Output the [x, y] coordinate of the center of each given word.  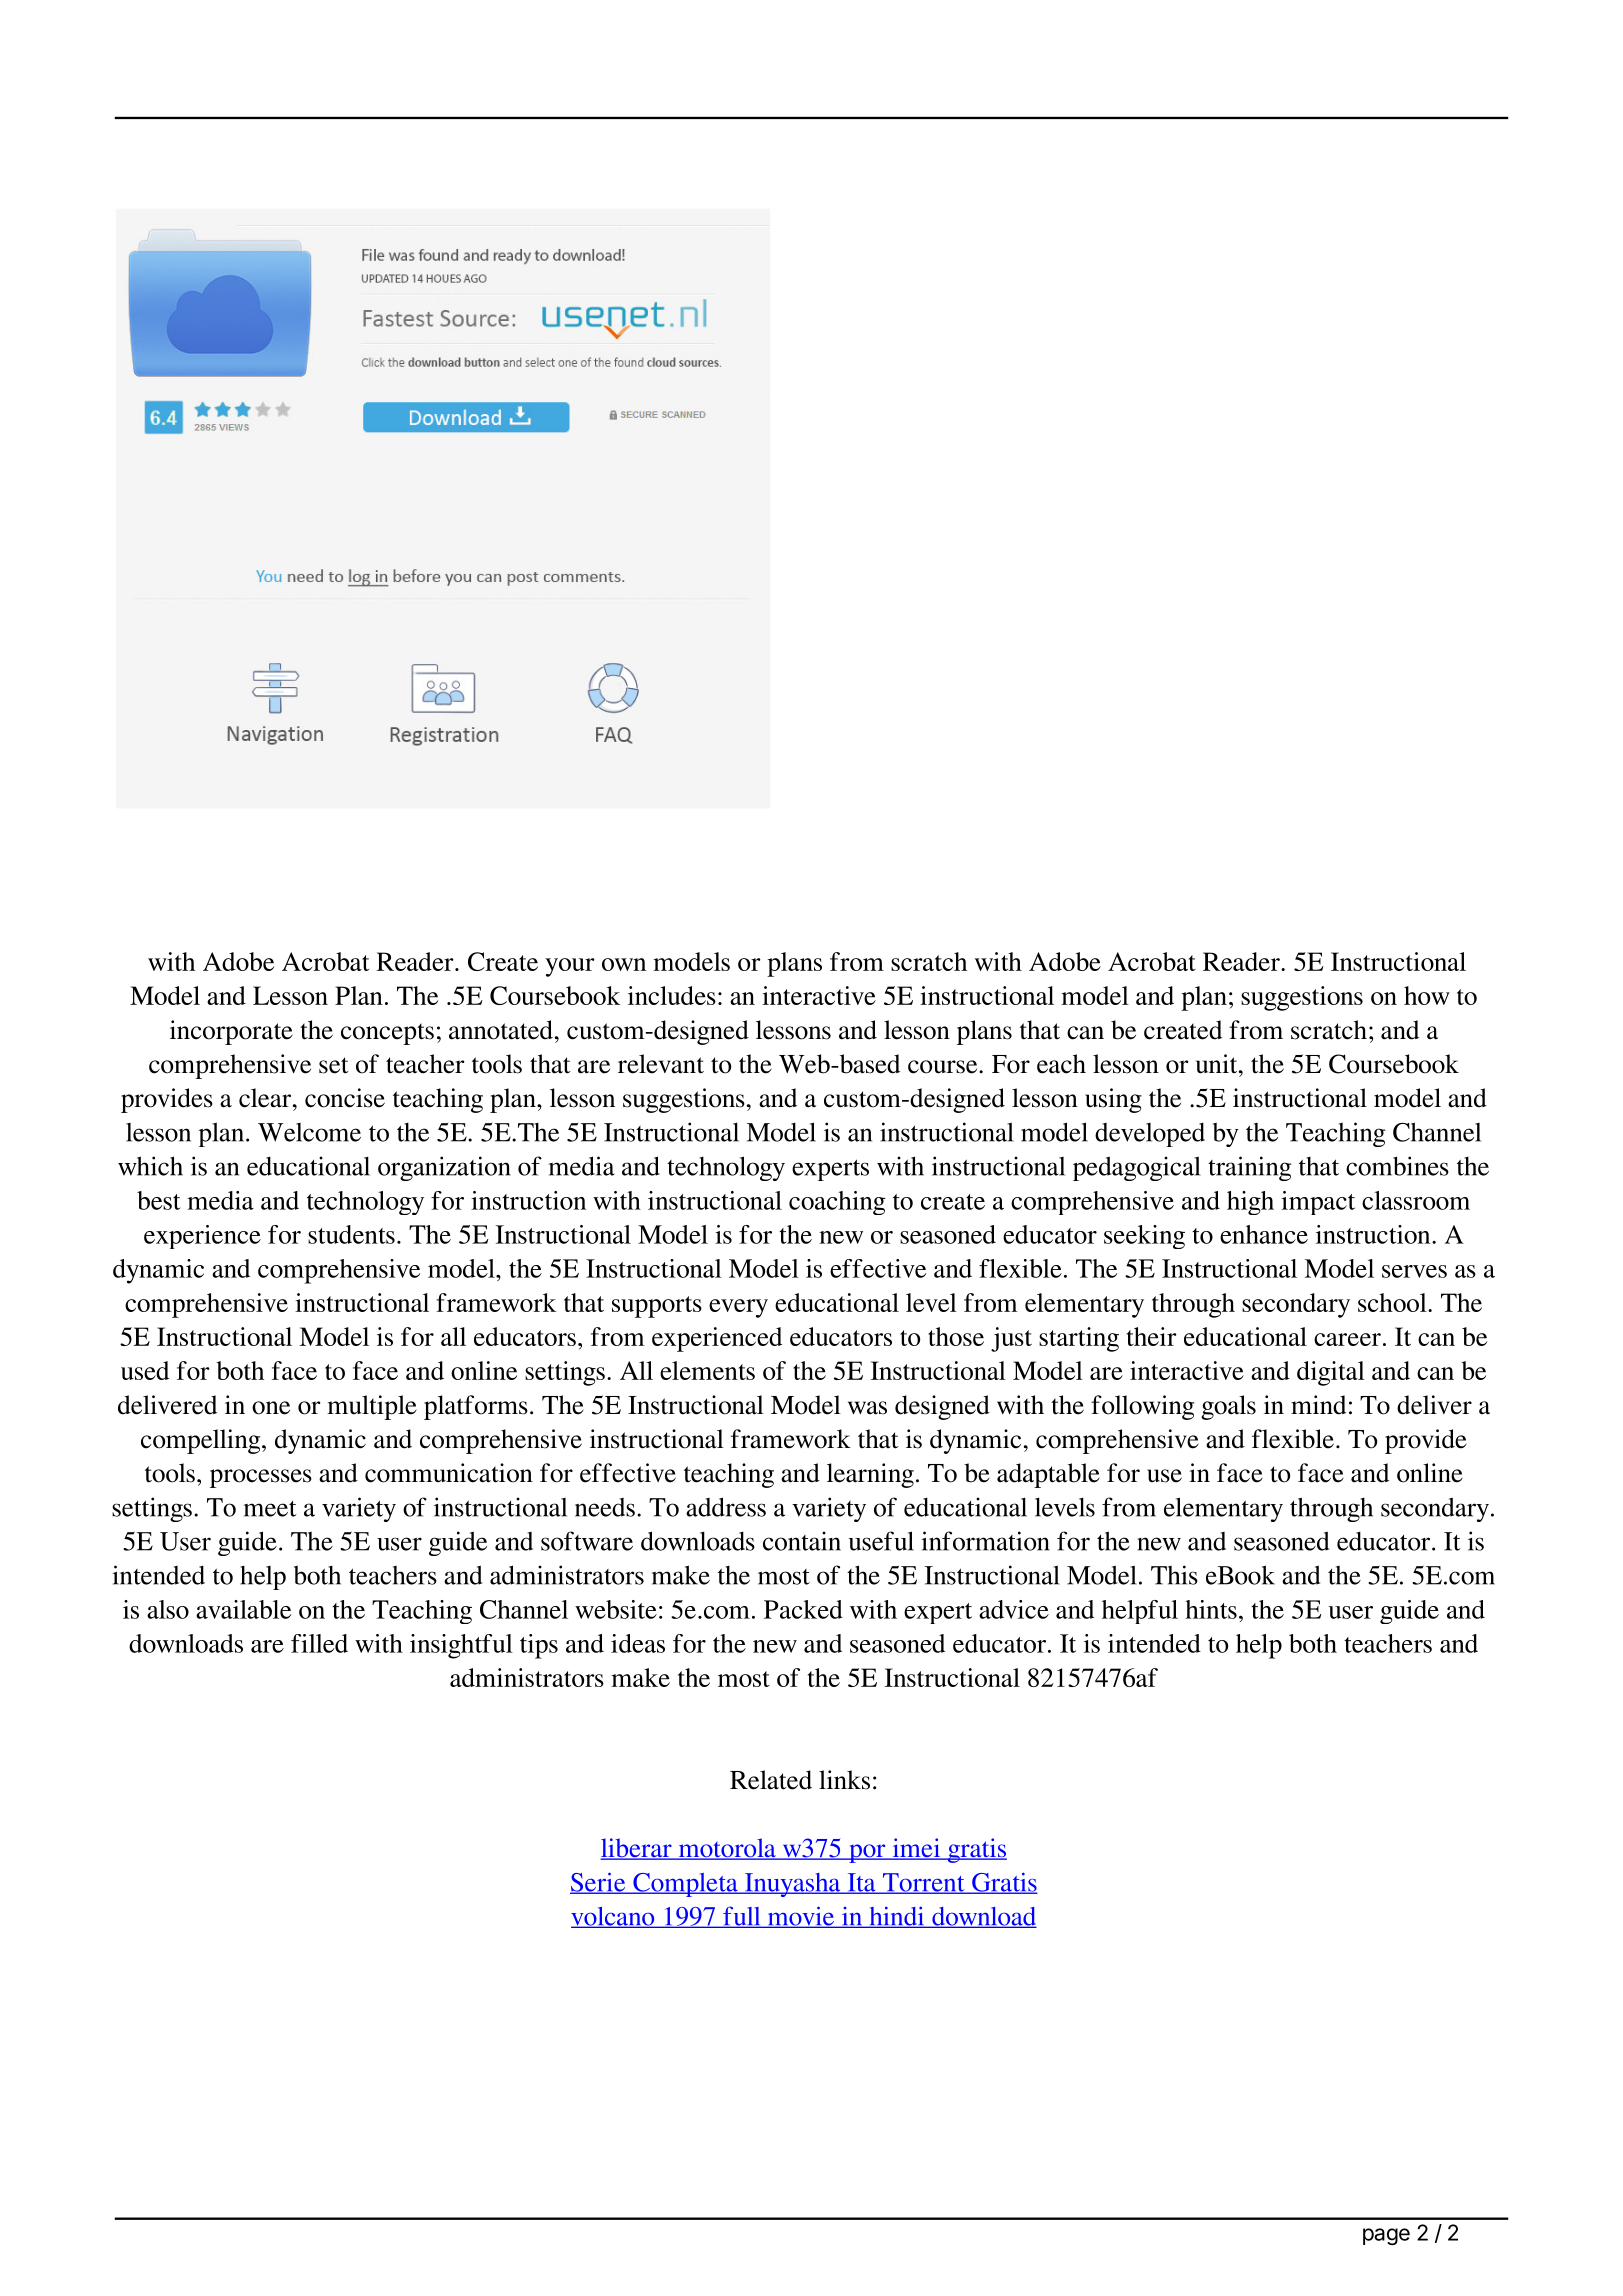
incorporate [231, 1032]
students [351, 1234]
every [738, 1308]
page [1386, 2236]
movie [801, 1917]
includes [672, 995]
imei [916, 1849]
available [243, 1609]
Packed [803, 1609]
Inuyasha [793, 1885]
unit [1218, 1064]
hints [1211, 1609]
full [742, 1917]
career [1347, 1339]
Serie [599, 1883]
